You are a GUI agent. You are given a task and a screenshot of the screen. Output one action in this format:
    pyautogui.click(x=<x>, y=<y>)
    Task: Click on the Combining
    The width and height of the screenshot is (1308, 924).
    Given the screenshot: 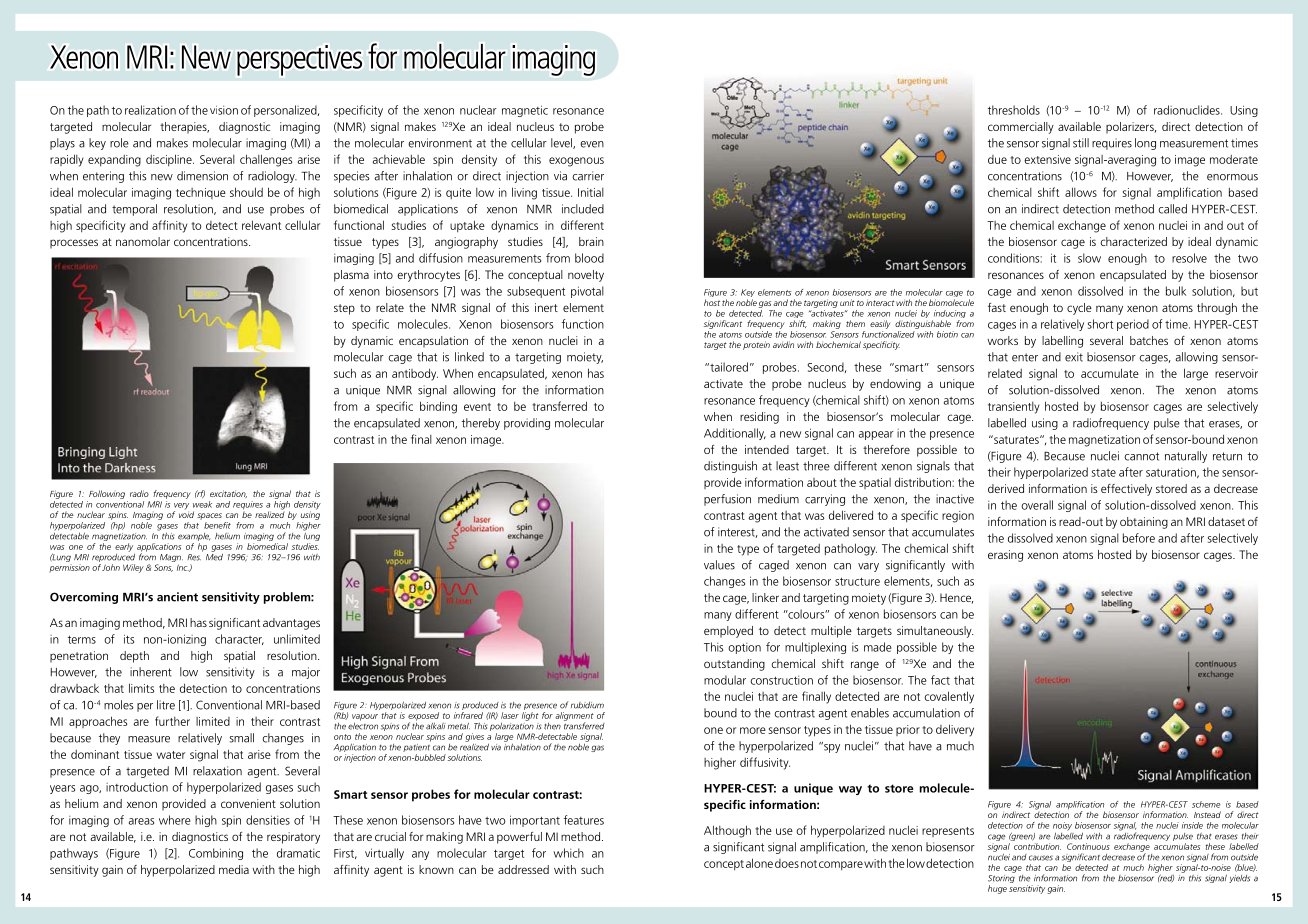 What is the action you would take?
    pyautogui.click(x=216, y=854)
